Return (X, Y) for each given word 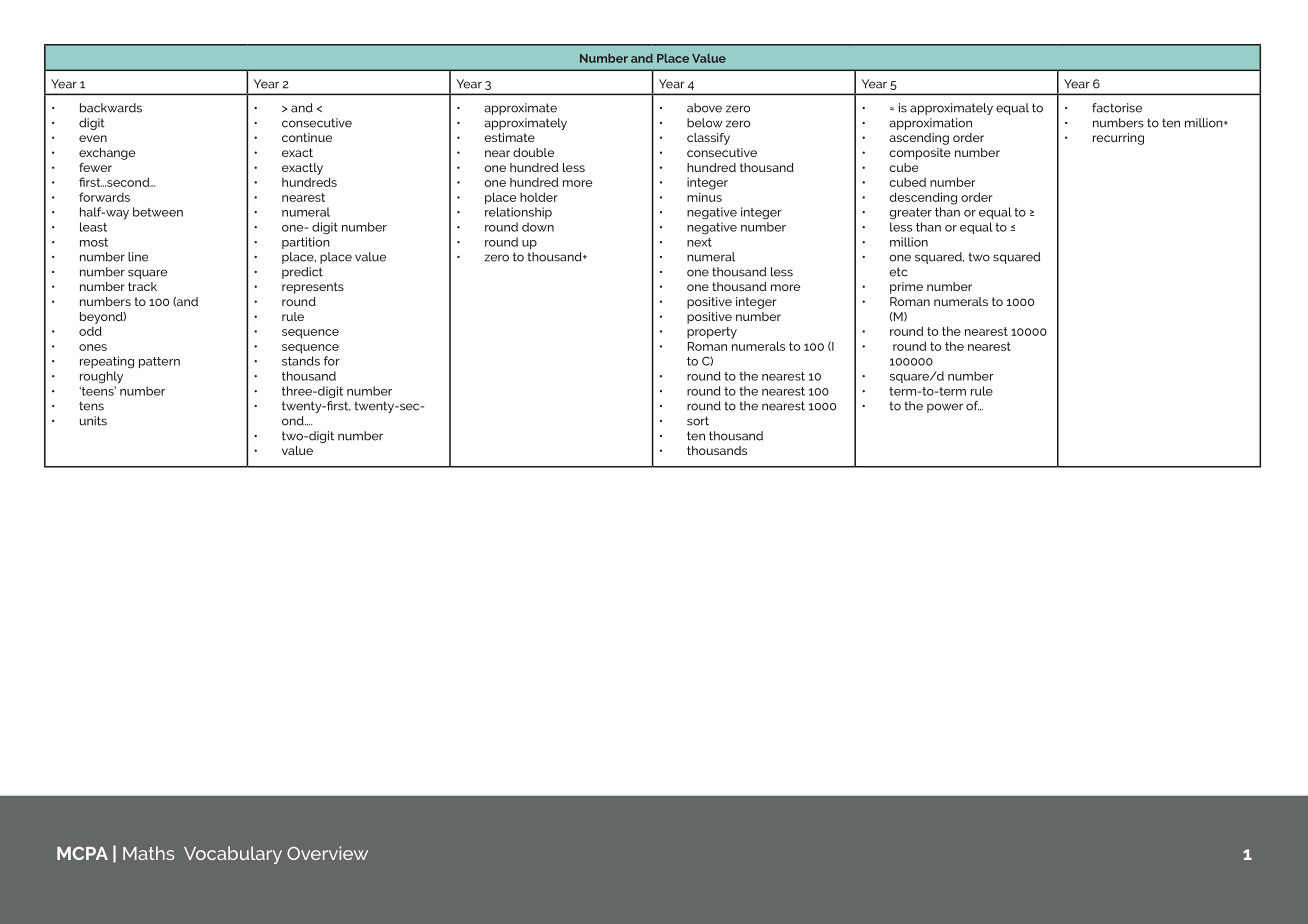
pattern (159, 362)
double (533, 152)
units (93, 421)
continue (307, 137)
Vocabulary (233, 855)
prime (906, 288)
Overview (327, 853)
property (712, 333)
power (945, 408)
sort (698, 421)
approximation (930, 124)
